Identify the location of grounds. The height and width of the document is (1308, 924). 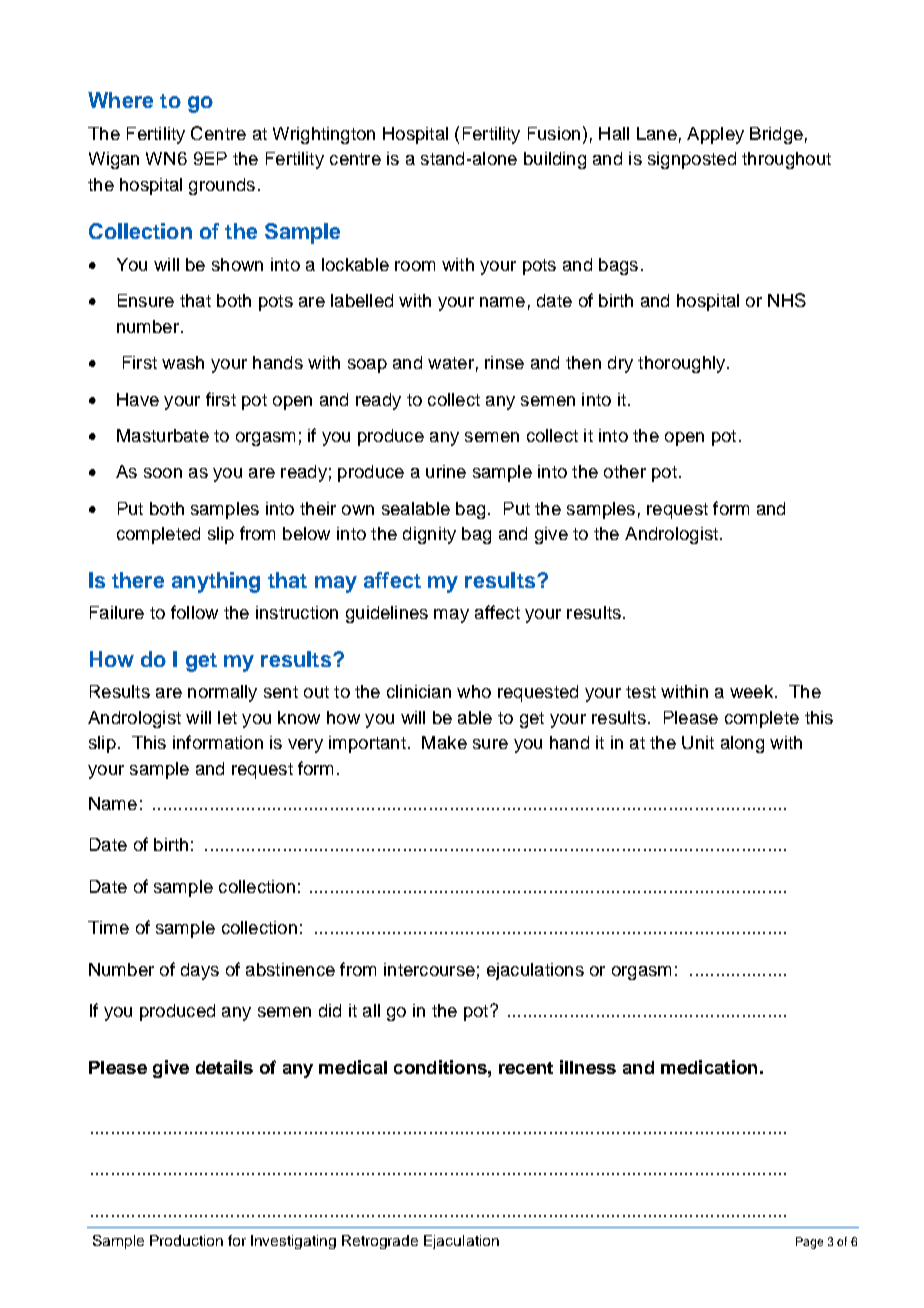
(222, 186).
